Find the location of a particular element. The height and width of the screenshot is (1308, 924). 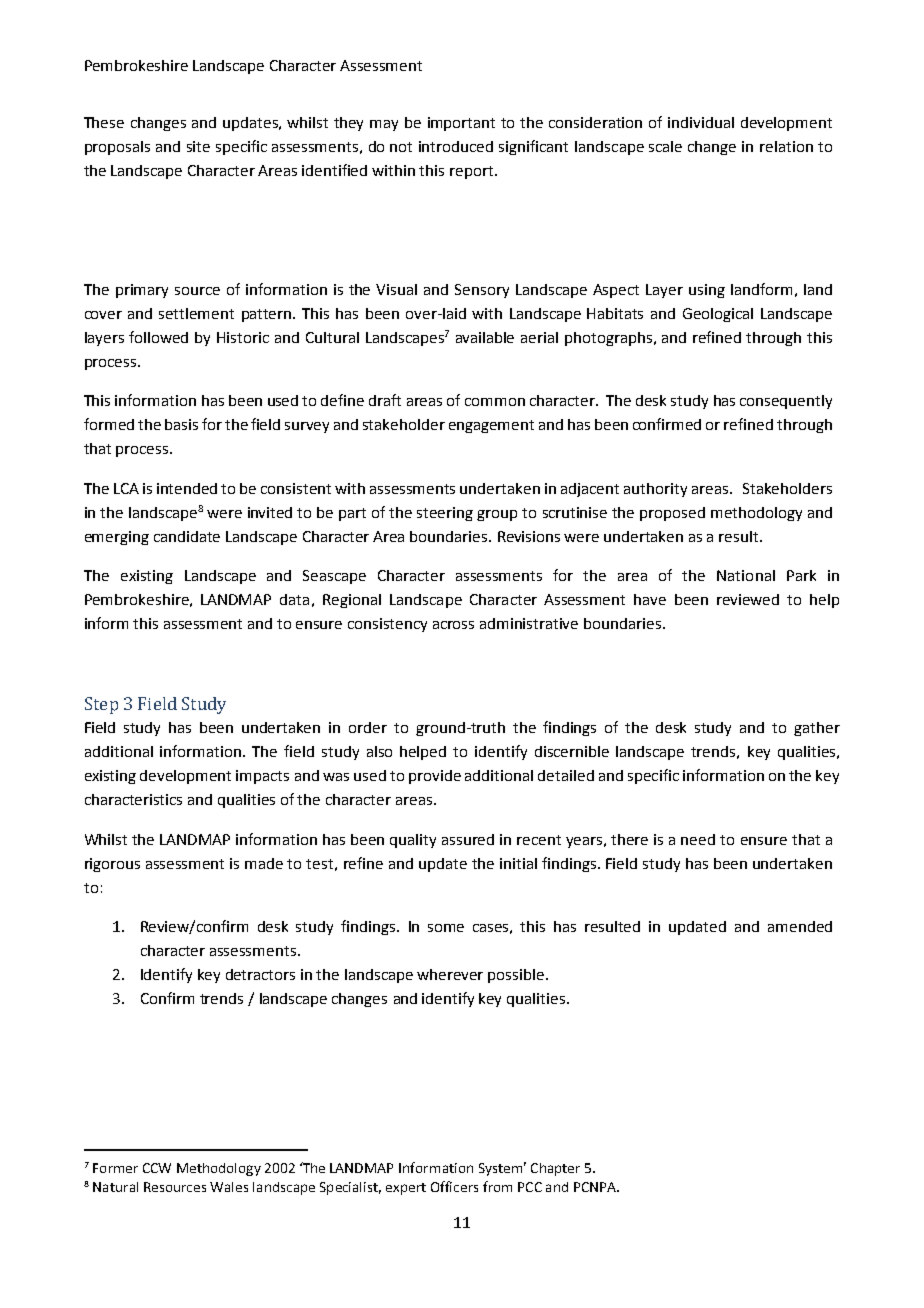

across is located at coordinates (453, 625).
